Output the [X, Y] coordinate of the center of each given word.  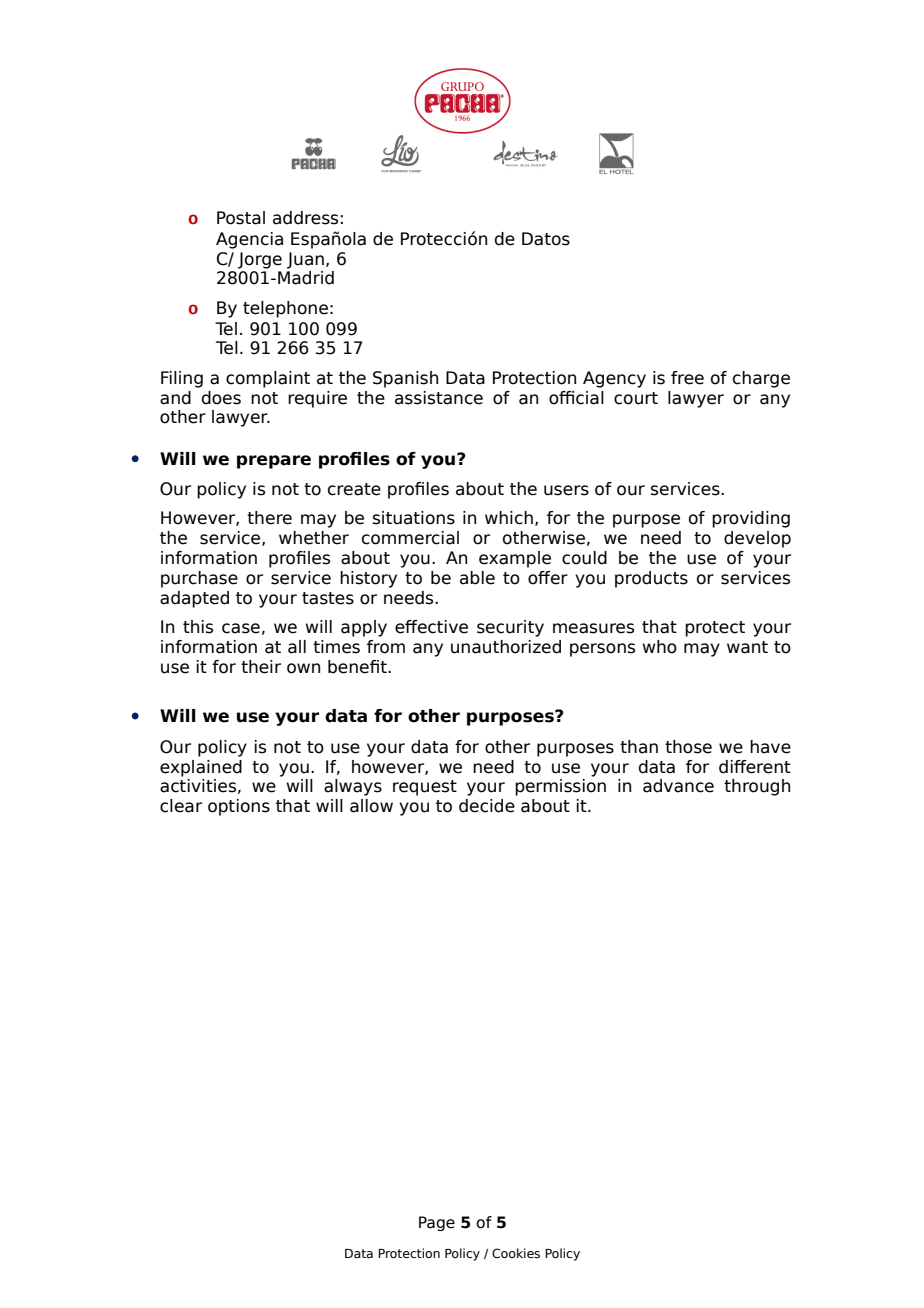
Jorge [260, 260]
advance [678, 786]
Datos [546, 239]
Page [437, 1223]
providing [751, 519]
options [239, 807]
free [687, 378]
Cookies [516, 1253]
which [509, 518]
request [425, 788]
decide [487, 806]
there [269, 518]
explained [201, 768]
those [688, 747]
